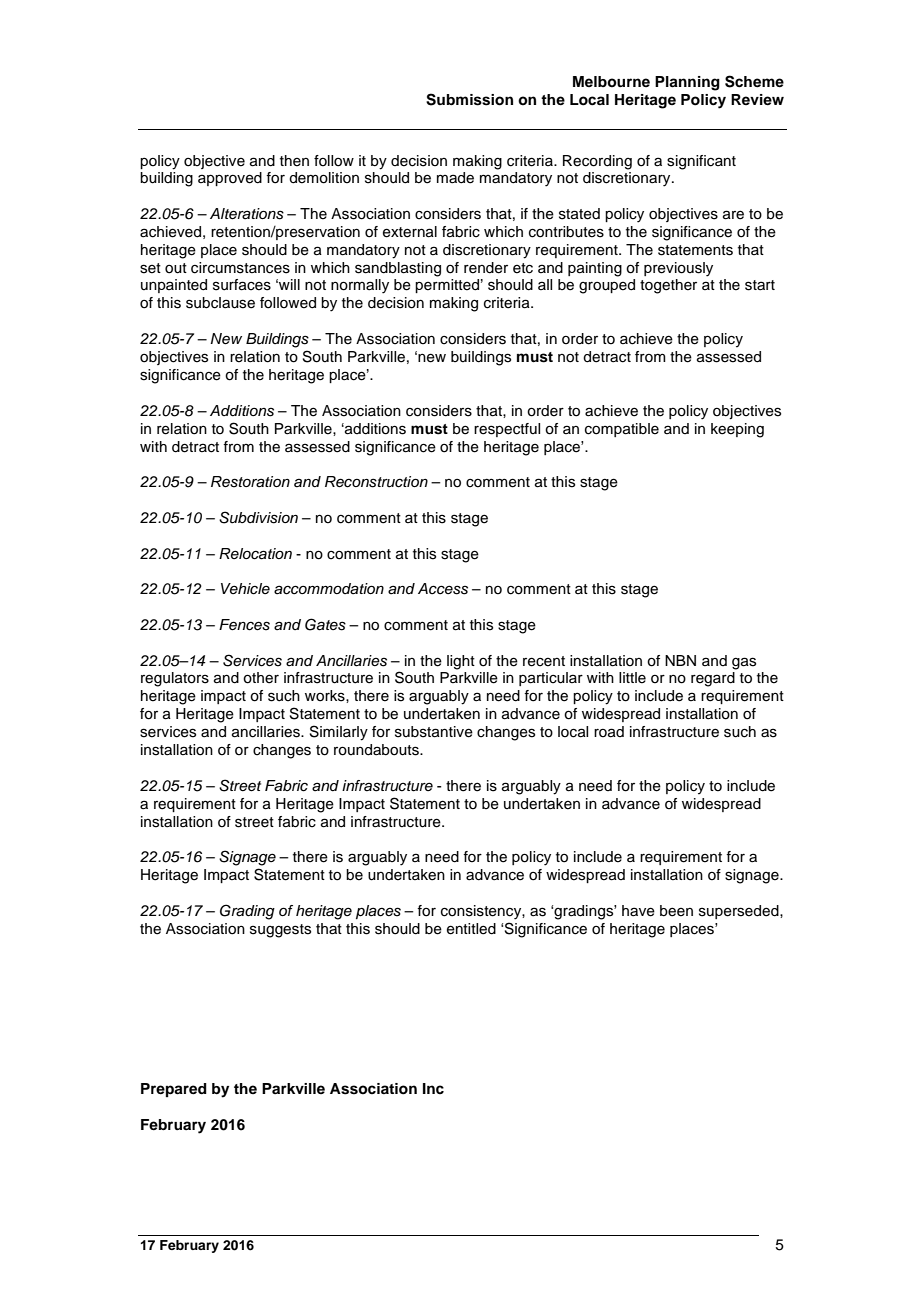 This screenshot has height=1308, width=924. Describe the element at coordinates (220, 303) in the screenshot. I see `subclause` at that location.
